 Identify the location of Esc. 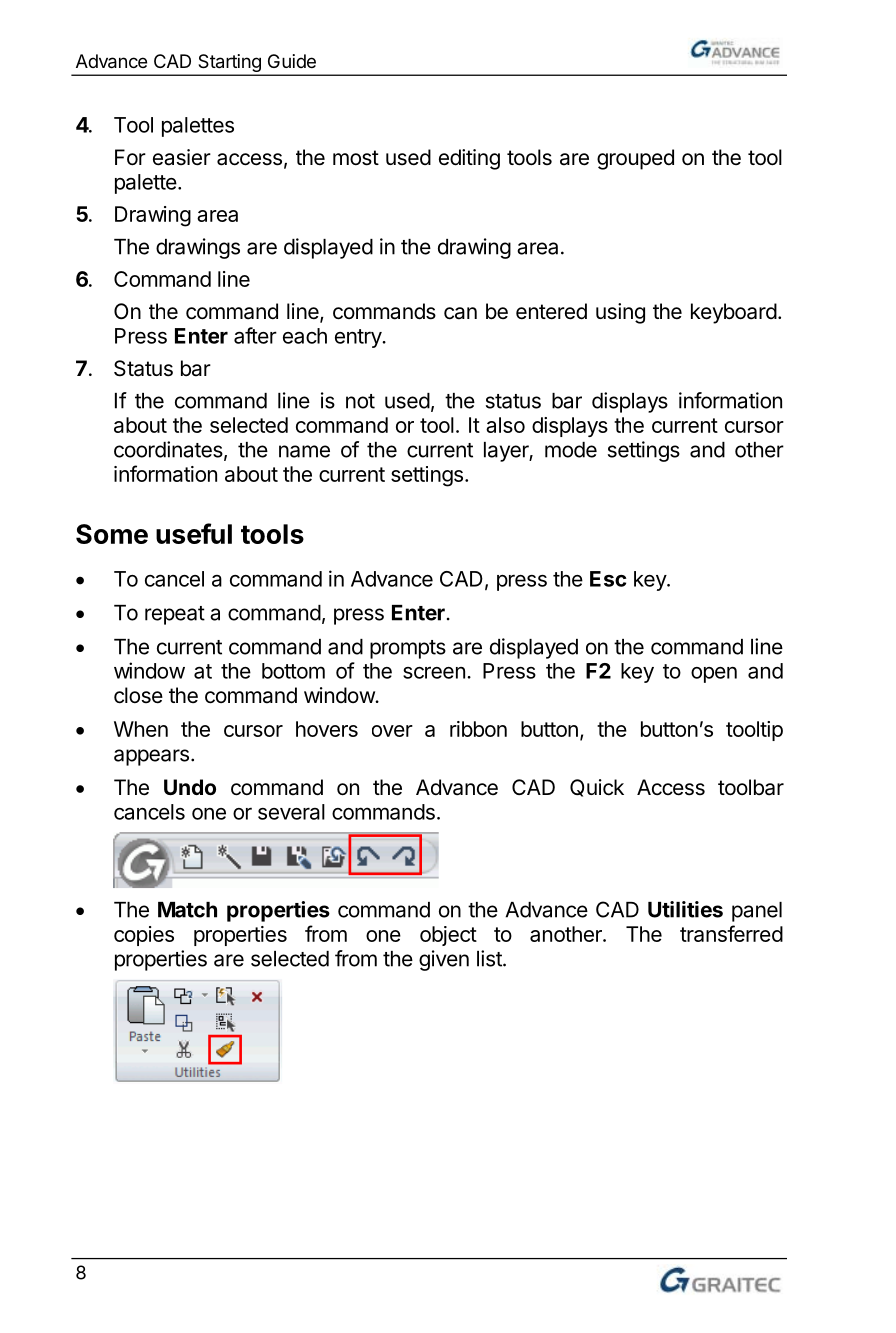
(608, 579).
